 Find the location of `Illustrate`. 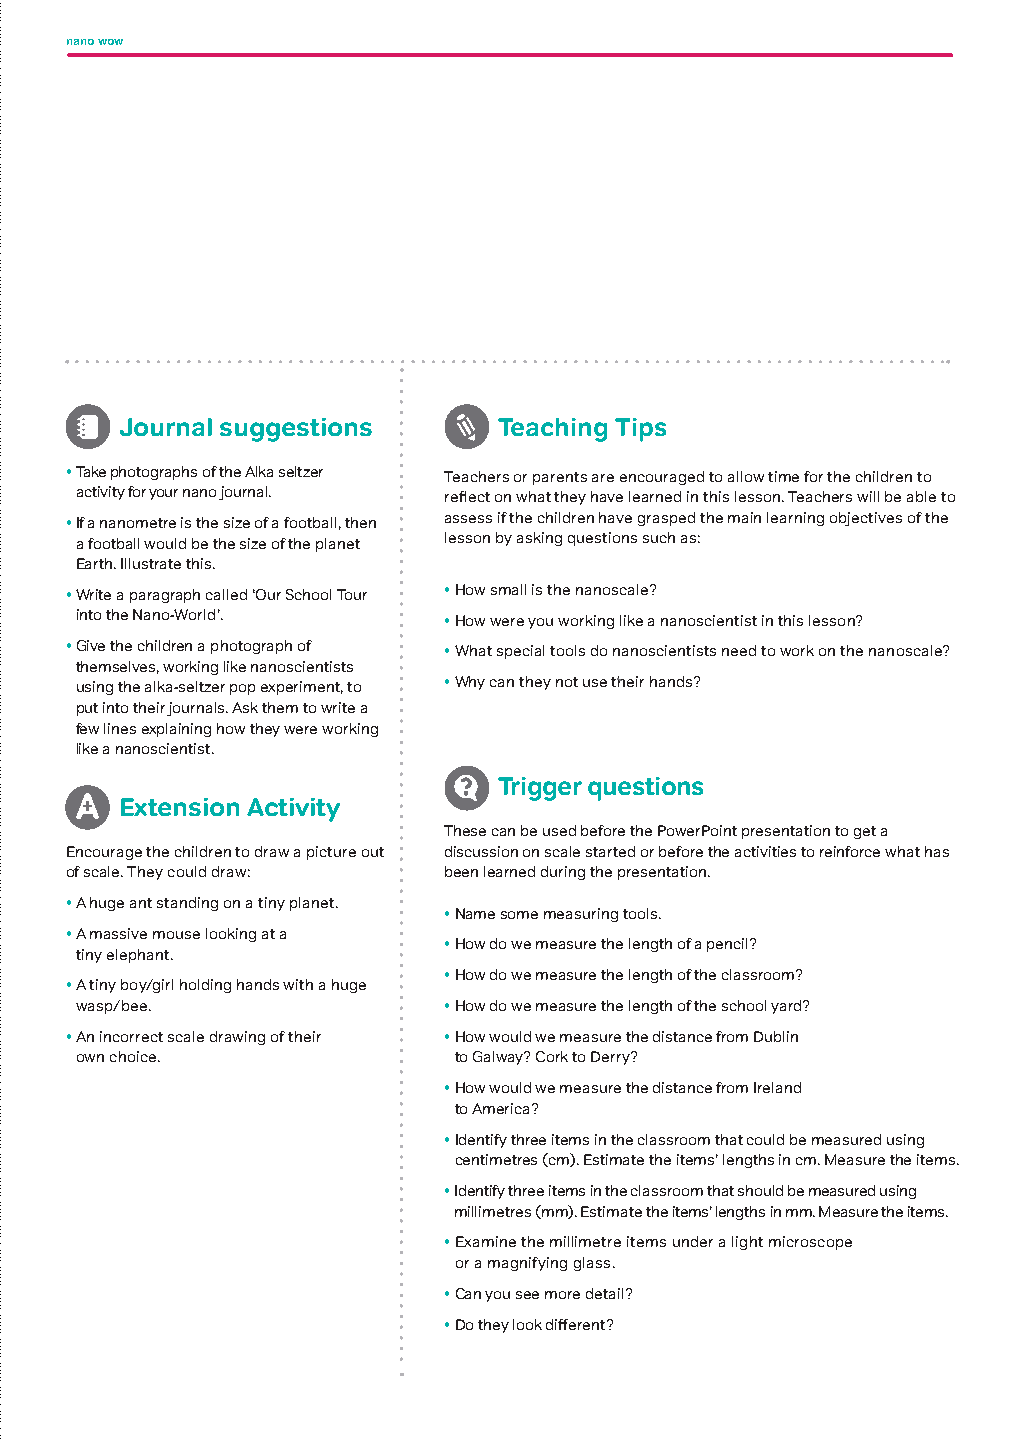

Illustrate is located at coordinates (151, 563).
